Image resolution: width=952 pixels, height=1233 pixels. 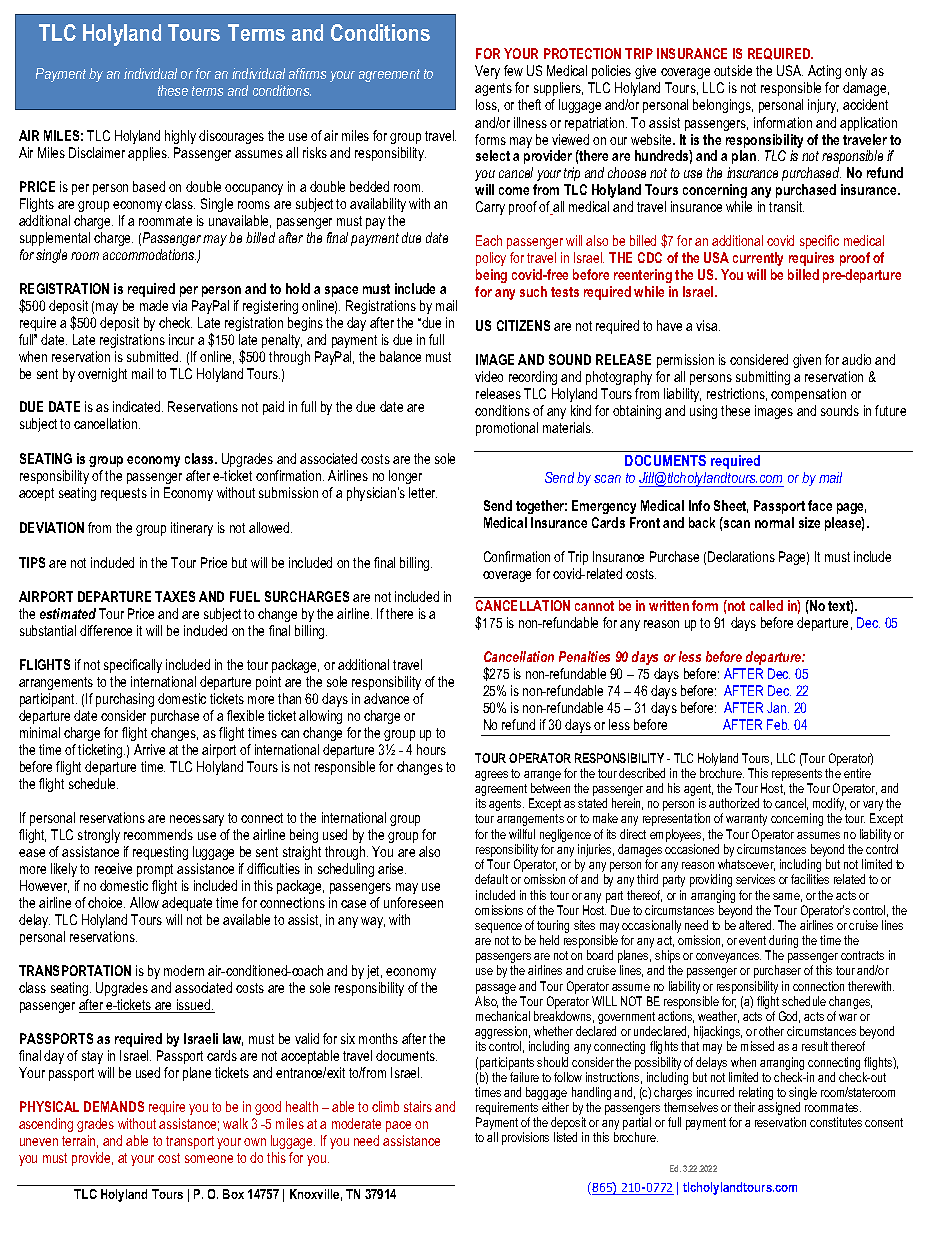 I want to click on recommends, so click(x=158, y=834).
